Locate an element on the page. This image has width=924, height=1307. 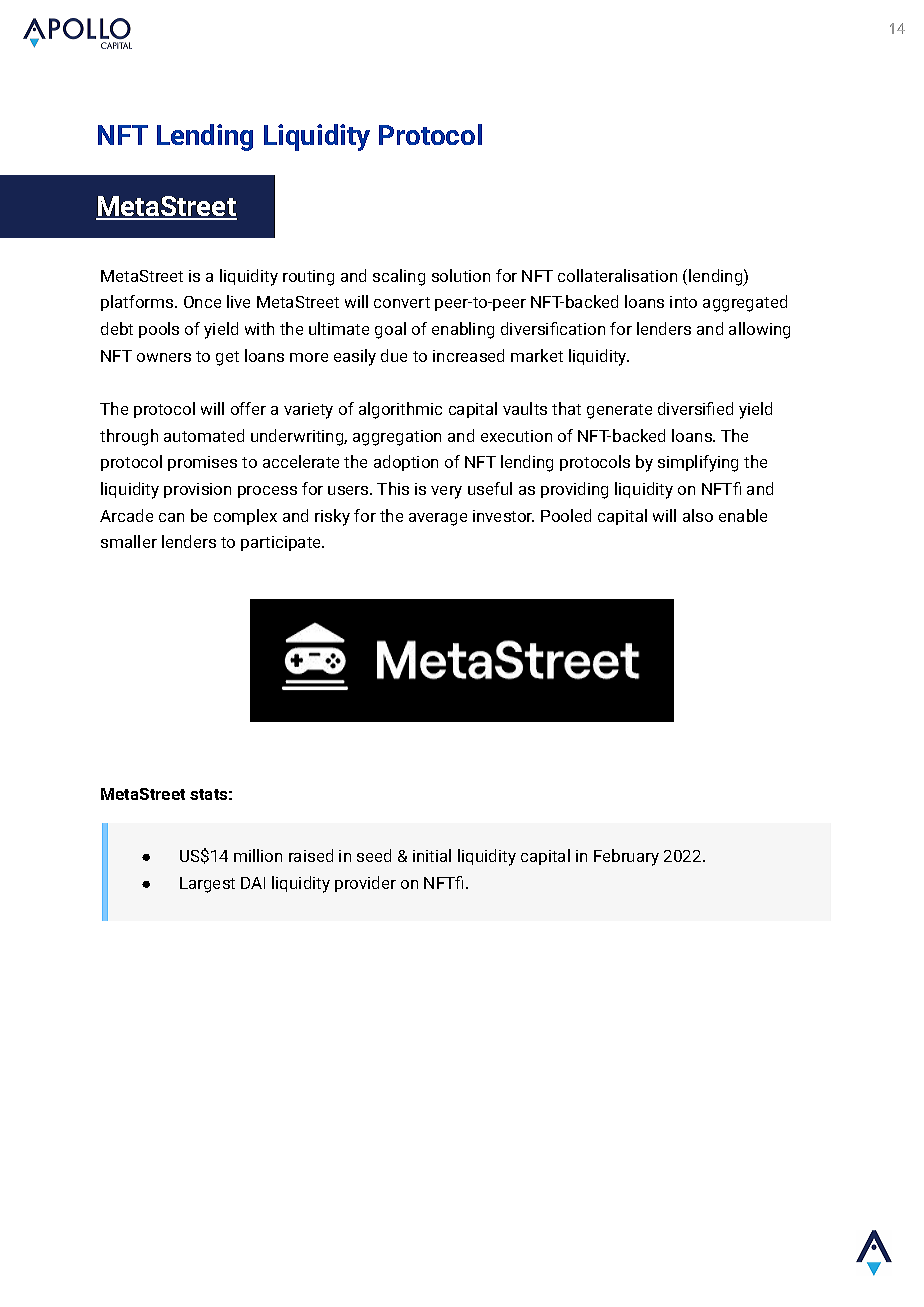
February is located at coordinates (626, 857).
